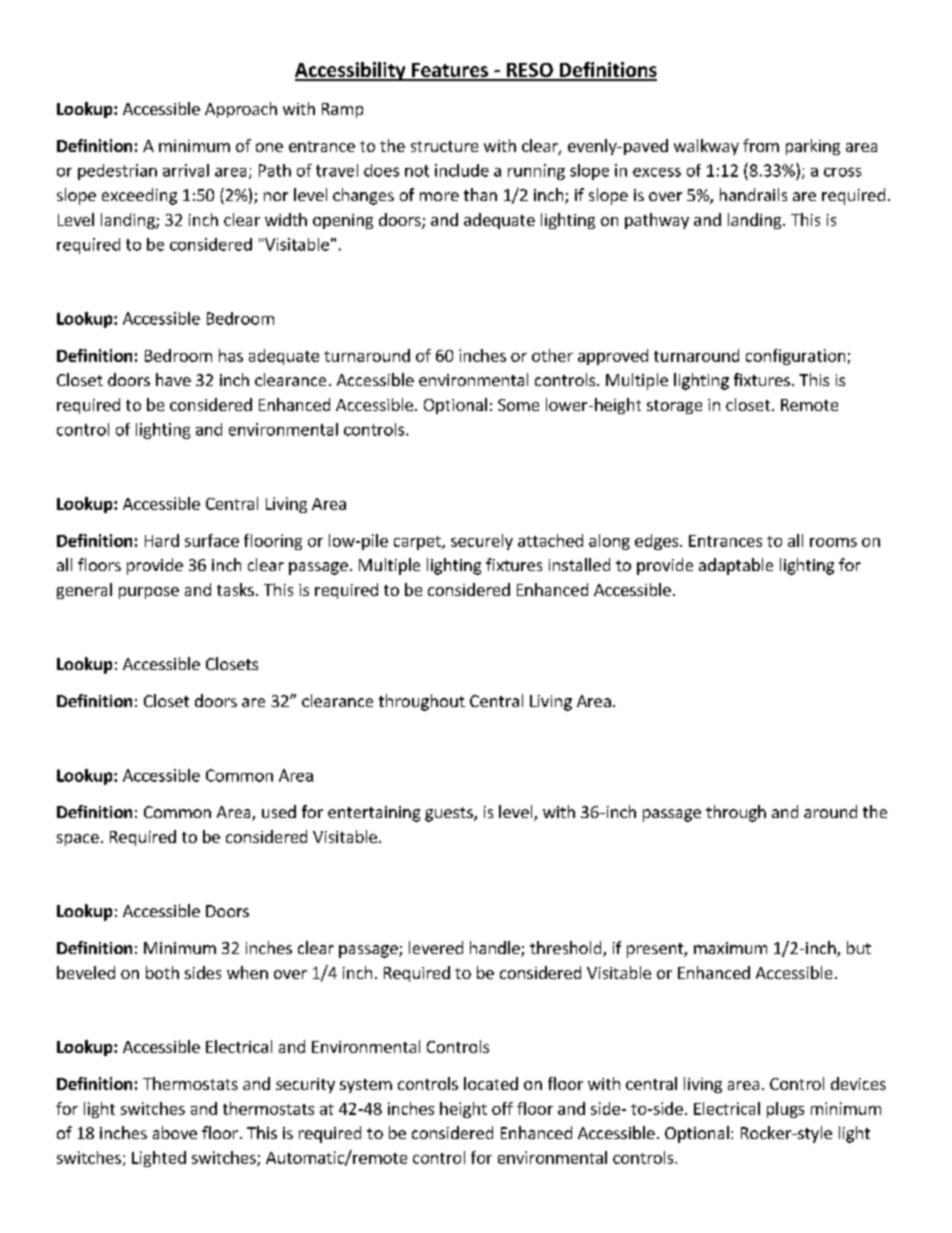  Describe the element at coordinates (785, 1110) in the document. I see `plugs` at that location.
